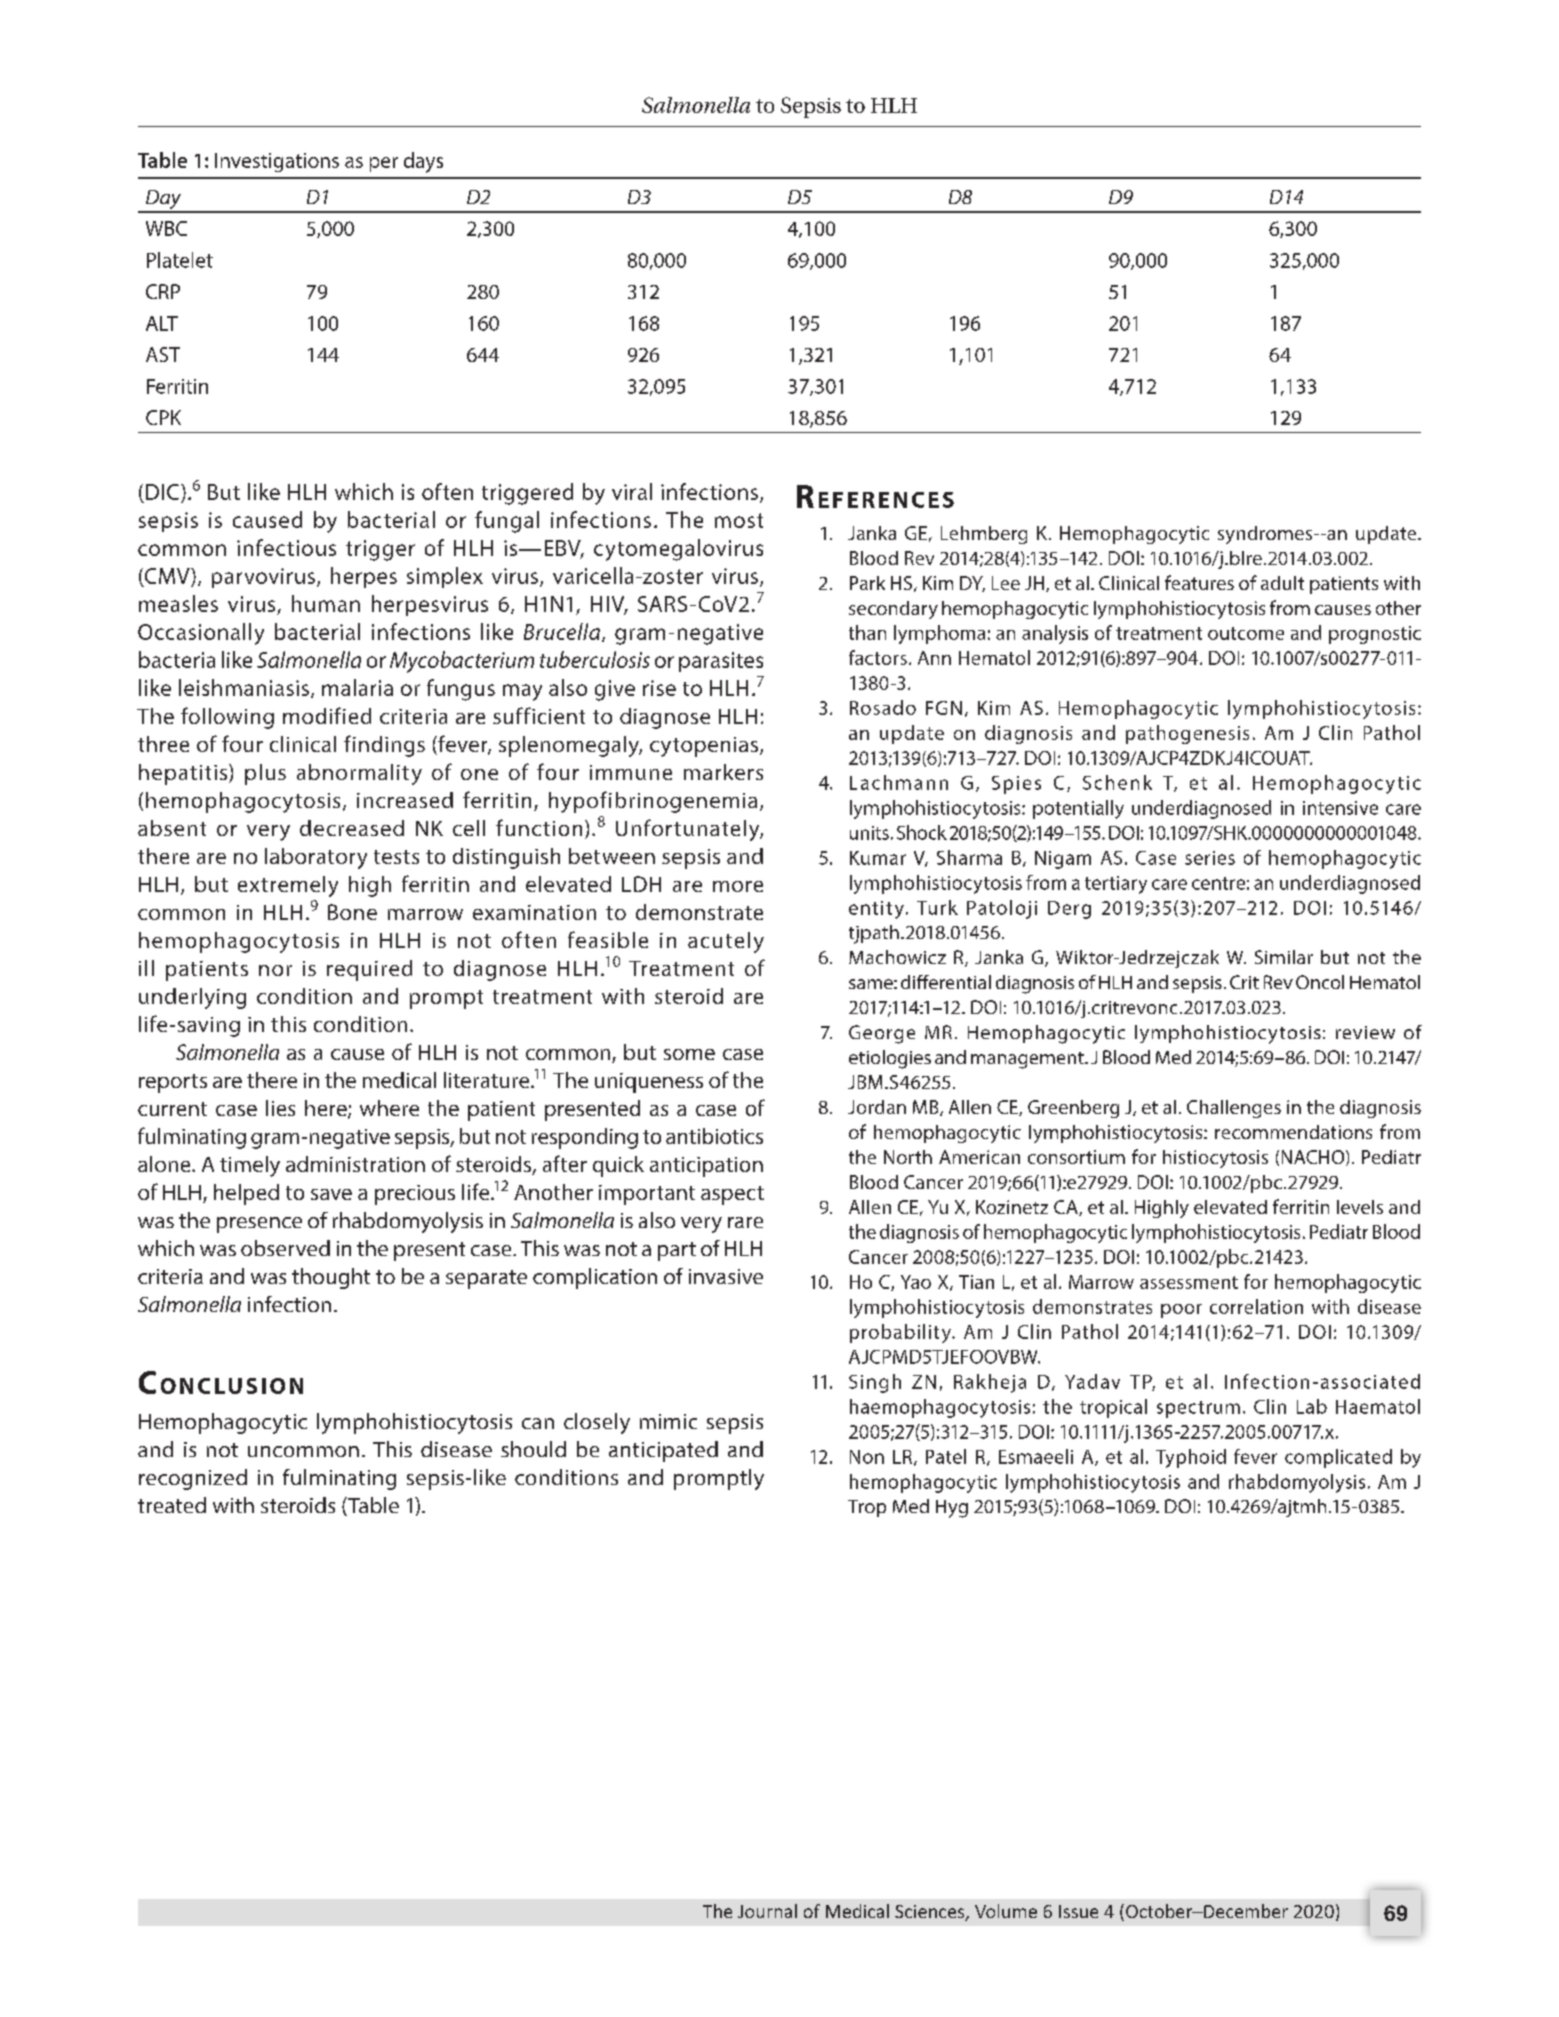 The image size is (1559, 2017). Describe the element at coordinates (277, 162) in the document. I see `Investigations` at that location.
